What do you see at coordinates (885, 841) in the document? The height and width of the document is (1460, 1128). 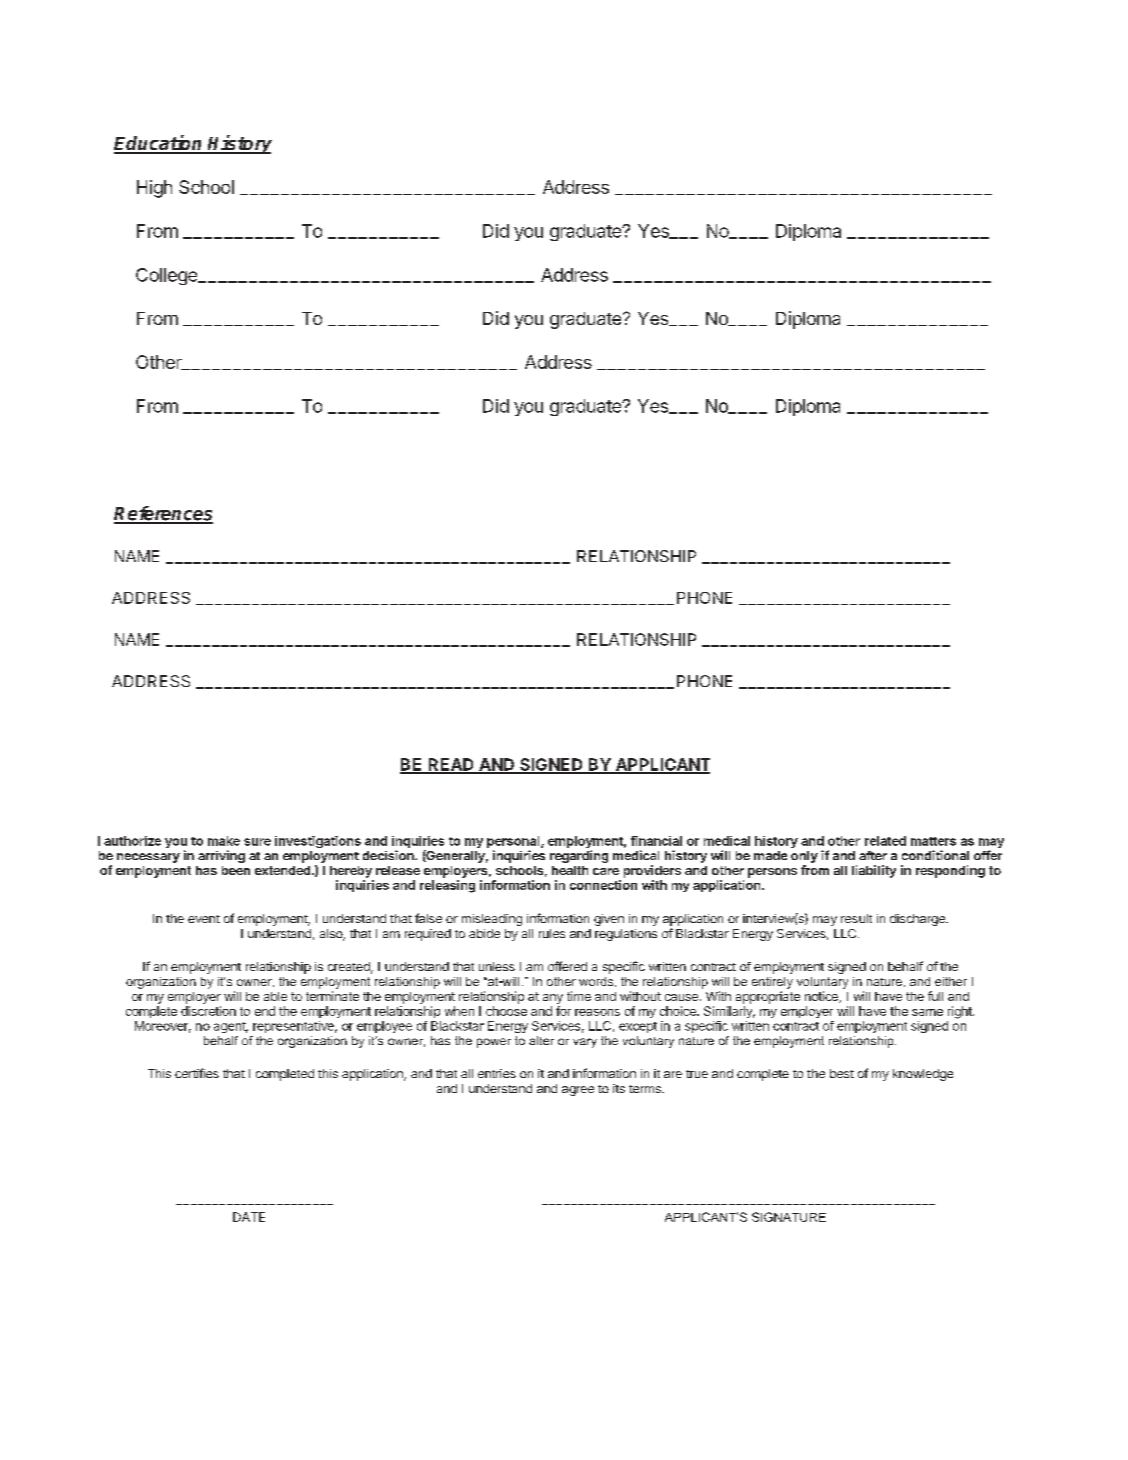 I see `related` at bounding box center [885, 841].
